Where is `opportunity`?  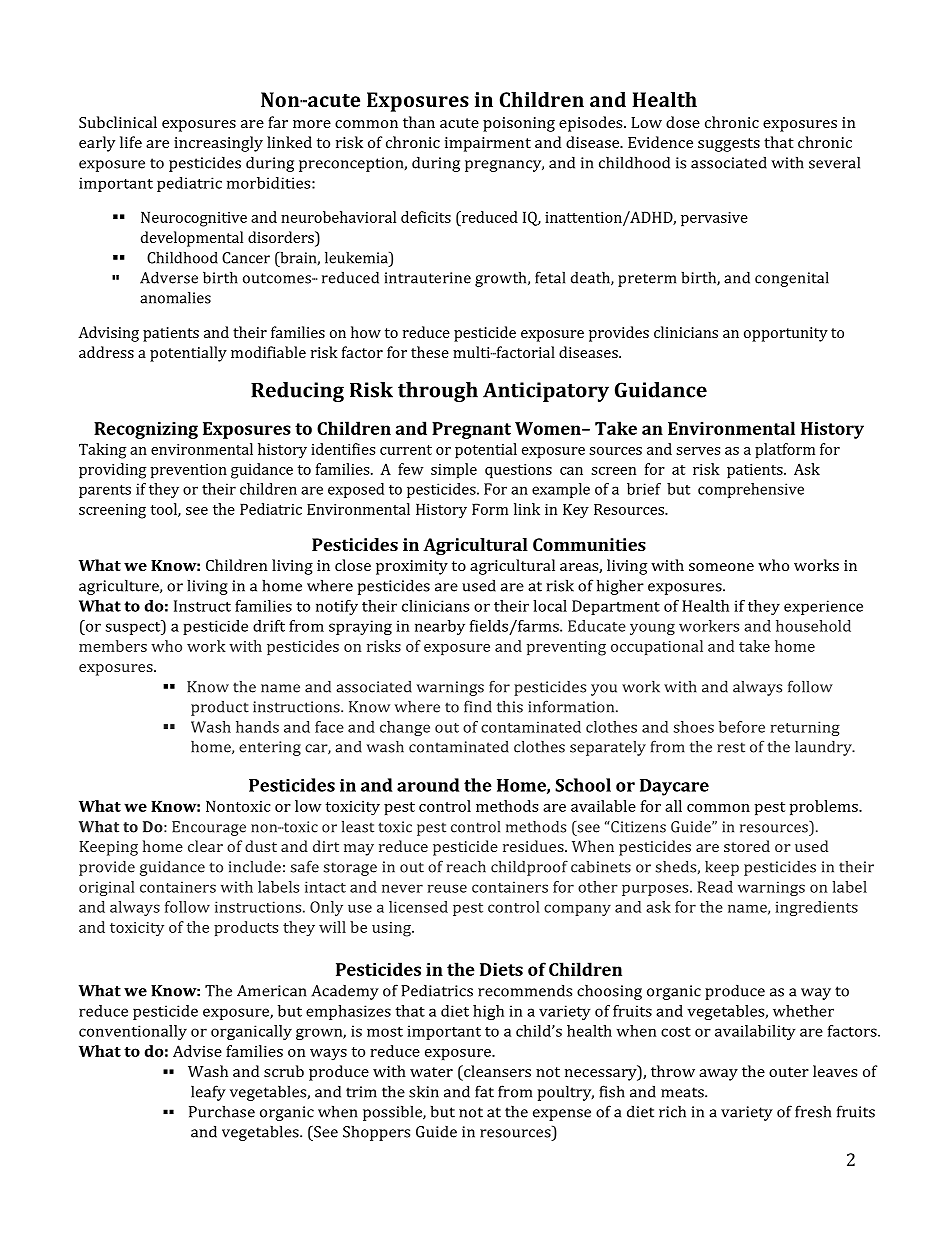
opportunity is located at coordinates (786, 334).
